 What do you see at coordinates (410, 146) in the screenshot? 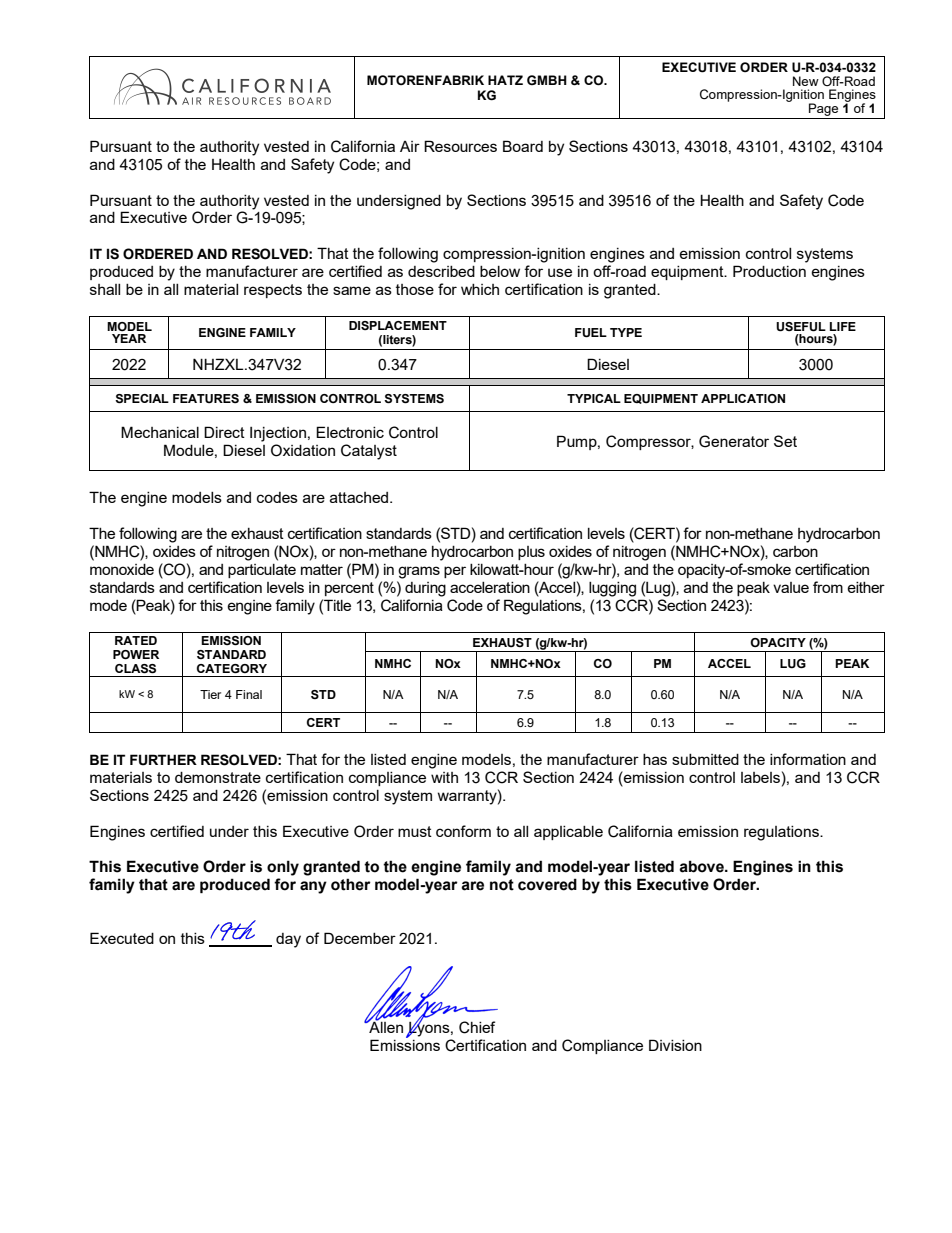
I see `Air` at bounding box center [410, 146].
